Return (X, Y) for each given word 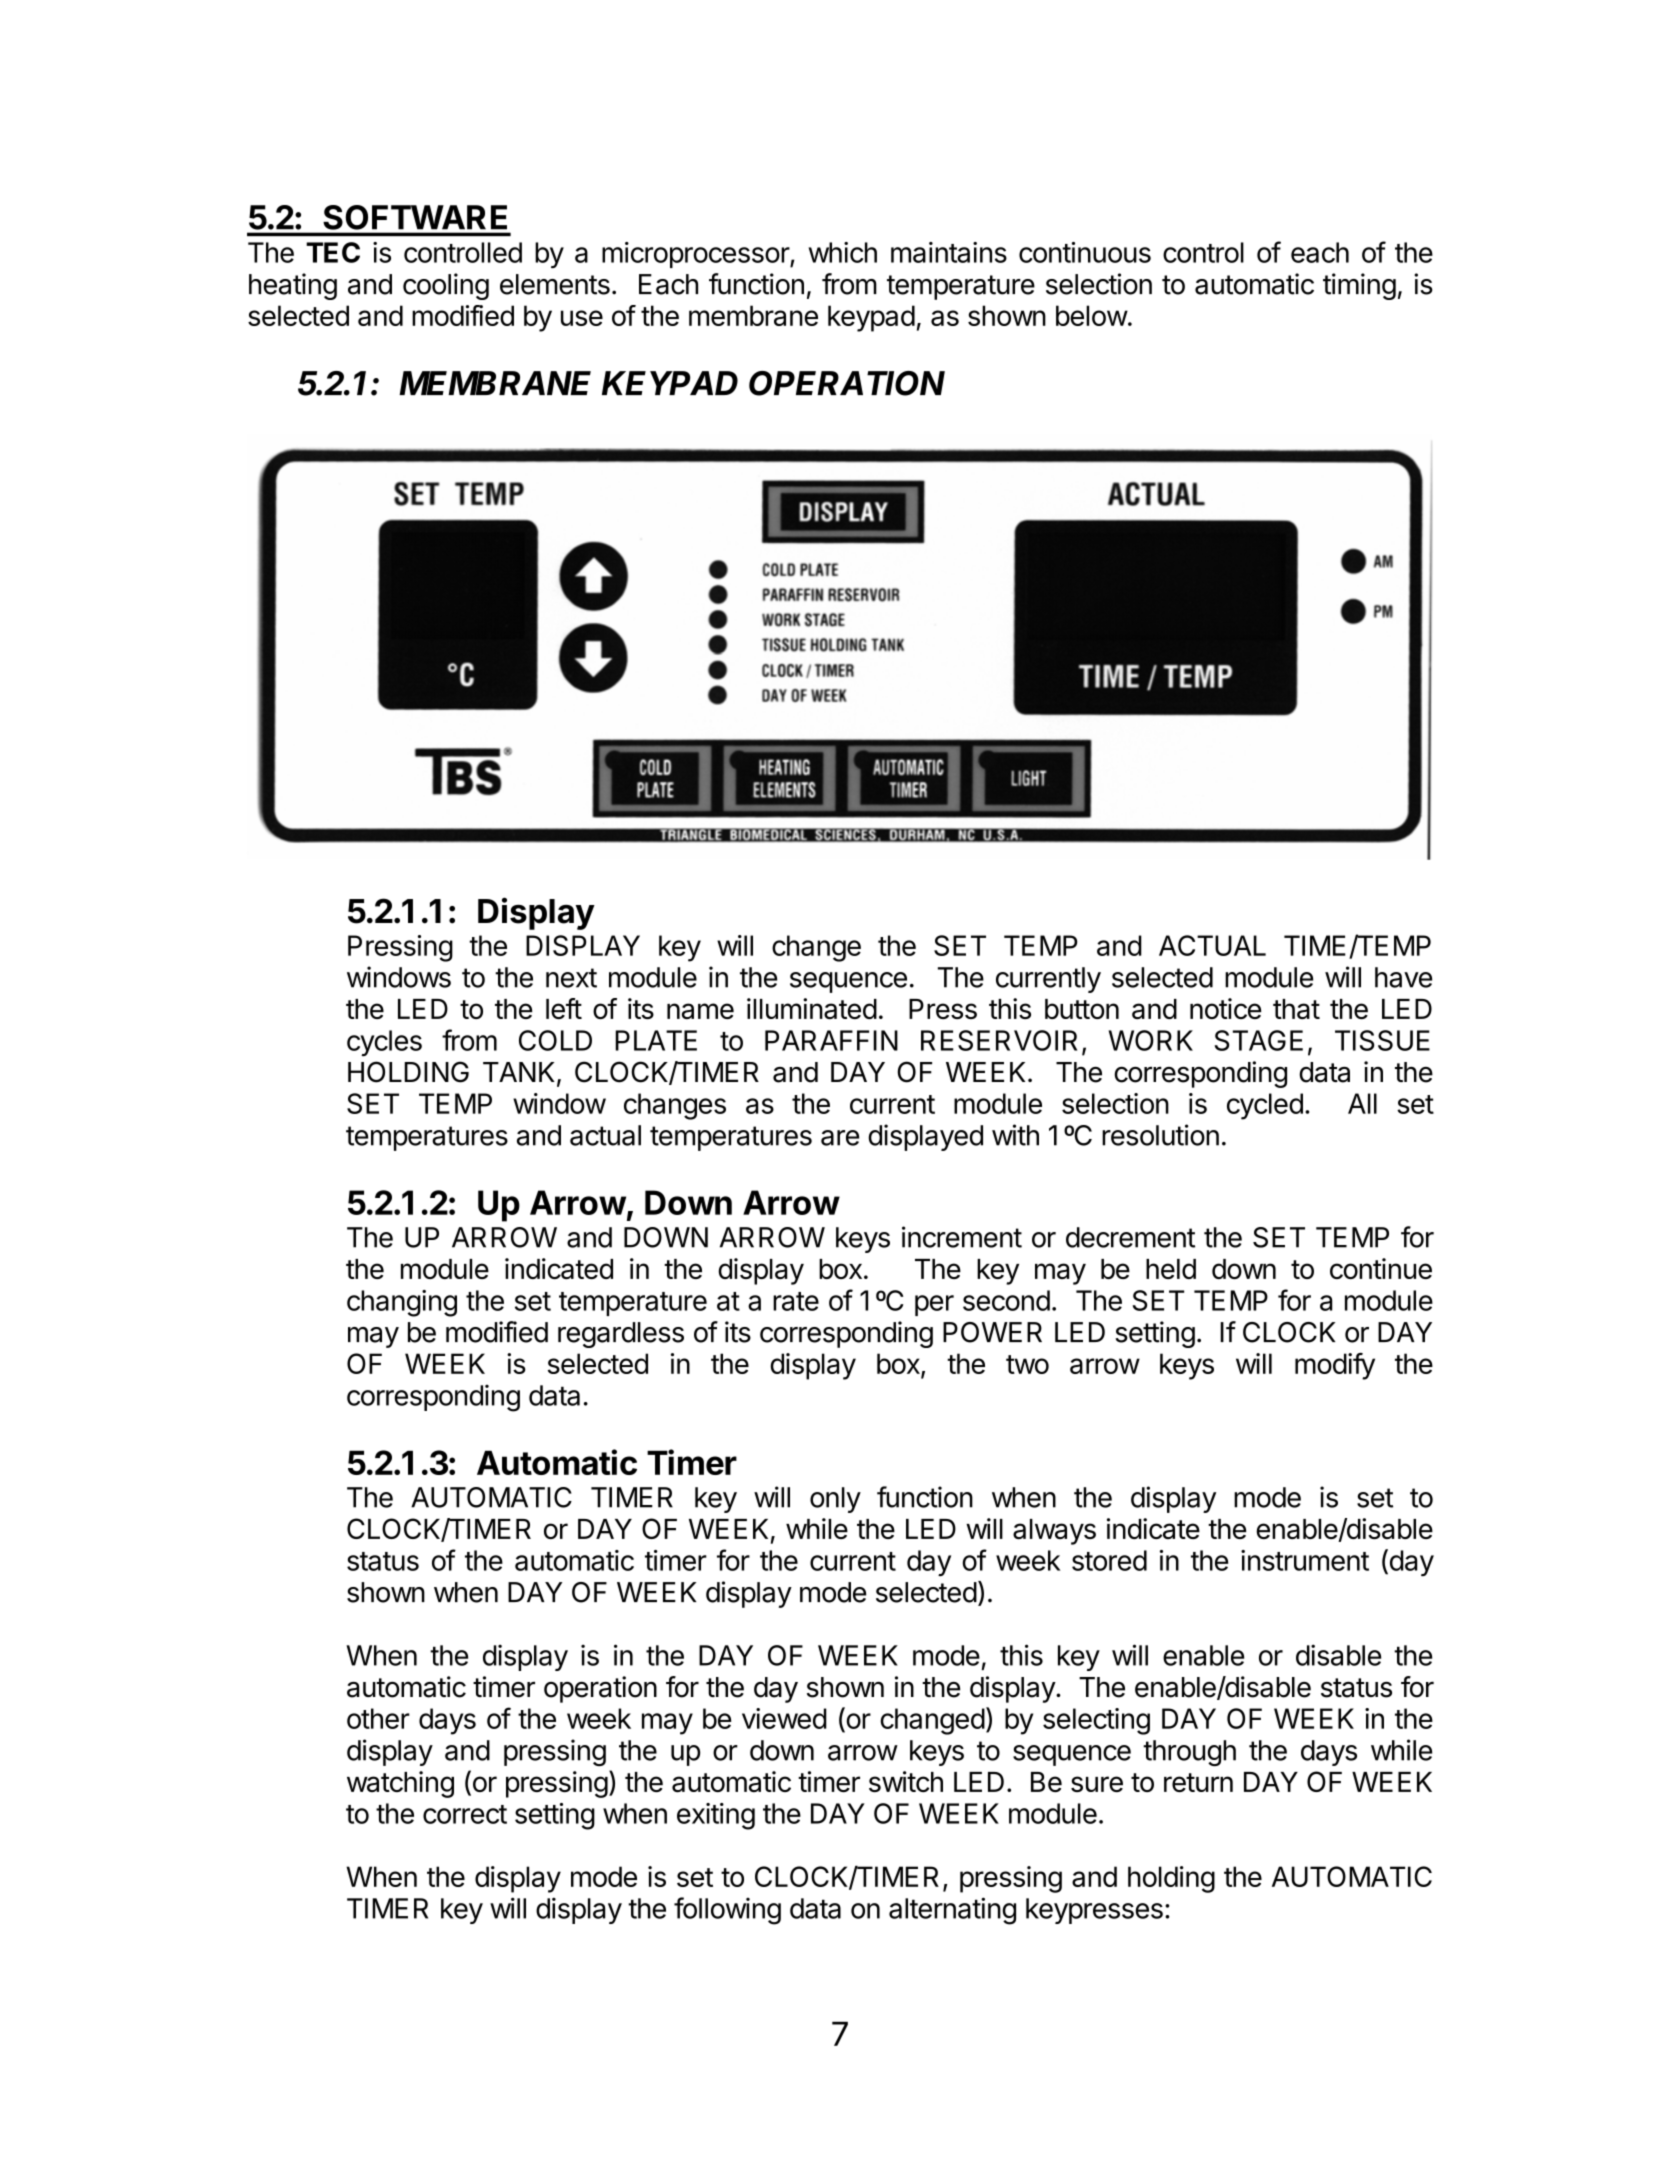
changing (402, 1303)
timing (1359, 286)
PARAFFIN (831, 1040)
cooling (446, 286)
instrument (1305, 1560)
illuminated (812, 1009)
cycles (384, 1043)
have (1403, 977)
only (835, 1500)
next (571, 978)
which (843, 252)
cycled (1265, 1106)
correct (465, 1814)
